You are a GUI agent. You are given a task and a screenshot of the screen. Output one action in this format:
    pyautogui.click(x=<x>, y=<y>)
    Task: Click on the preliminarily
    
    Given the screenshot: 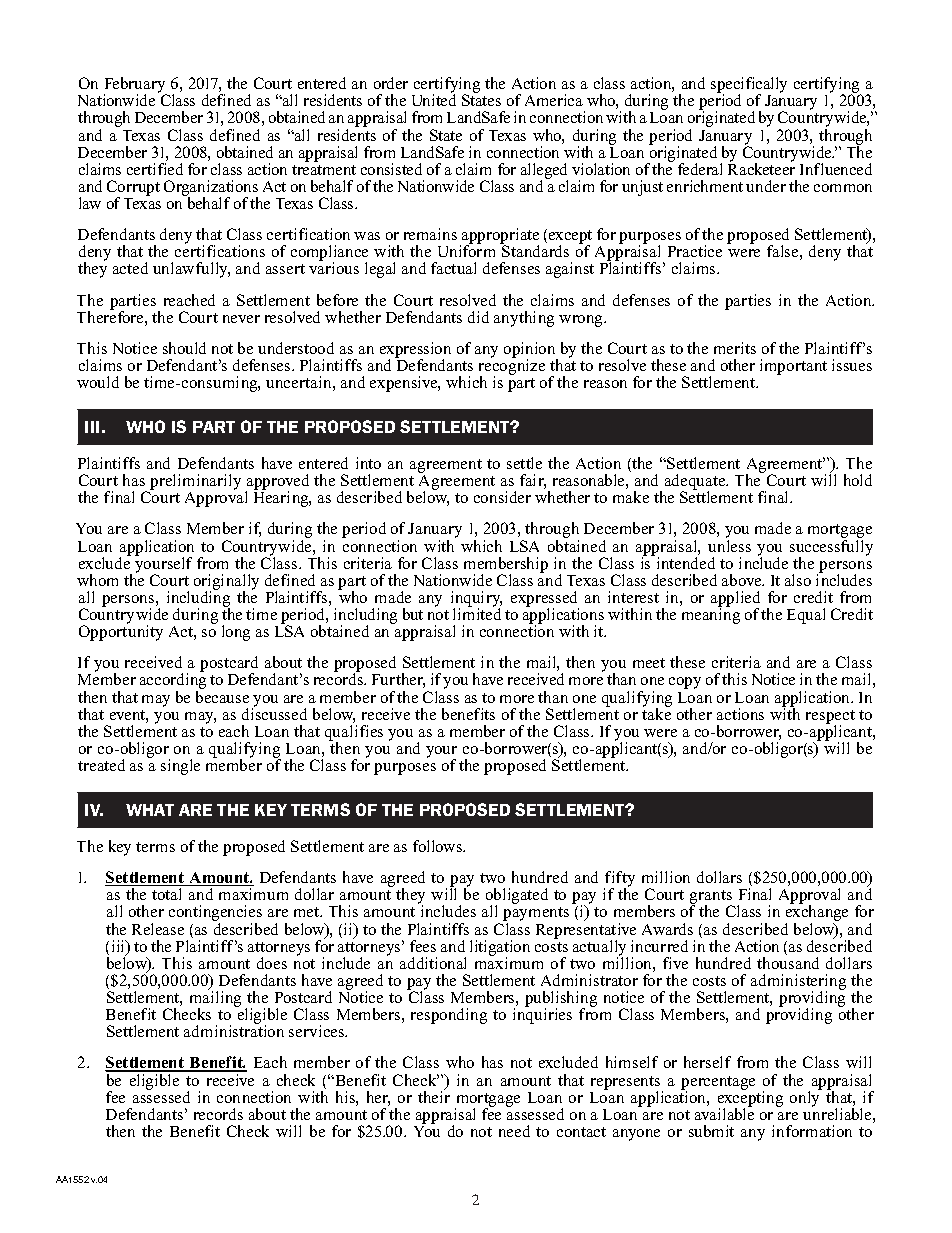 What is the action you would take?
    pyautogui.click(x=194, y=483)
